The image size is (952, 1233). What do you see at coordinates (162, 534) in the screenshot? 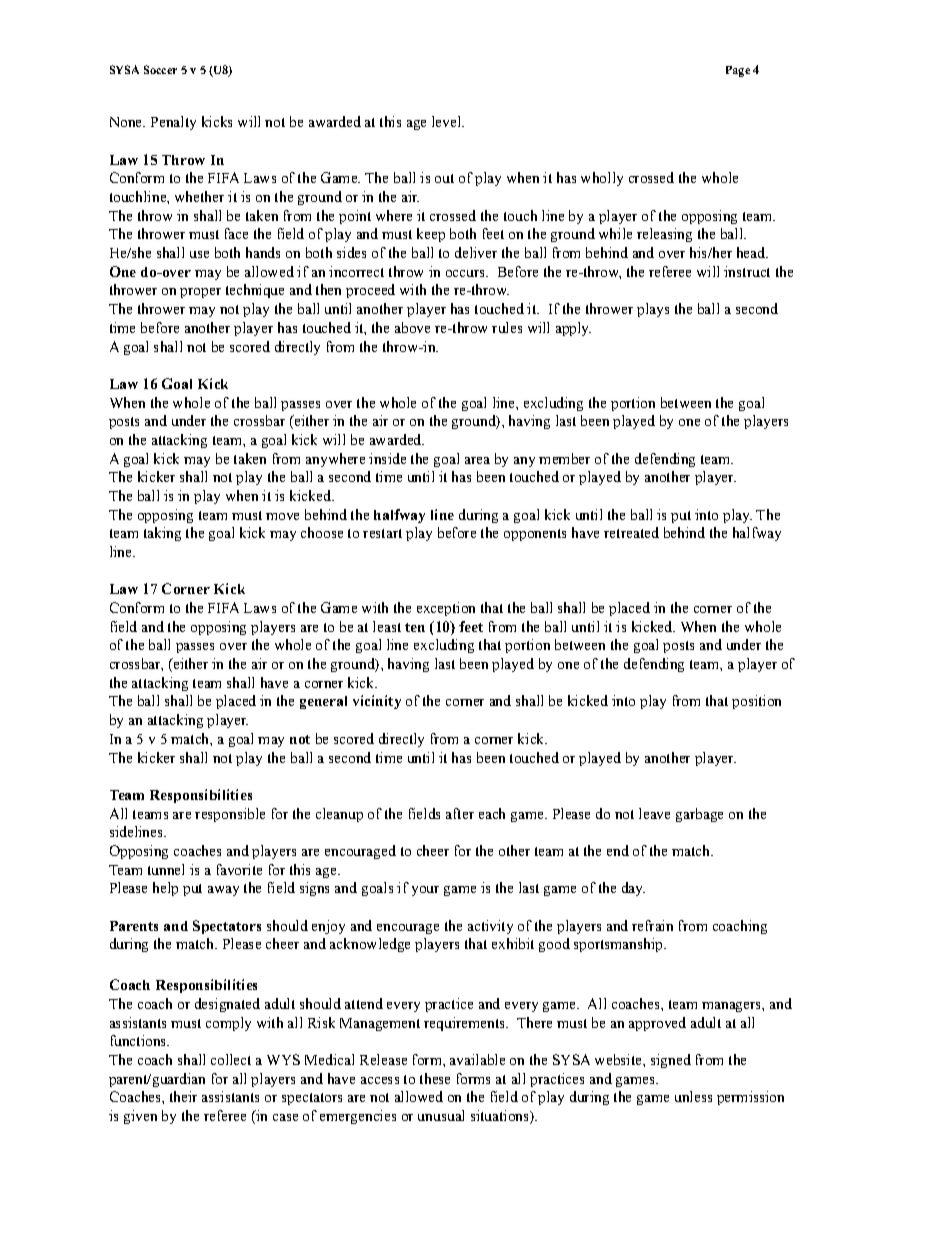
I see `taking` at bounding box center [162, 534].
